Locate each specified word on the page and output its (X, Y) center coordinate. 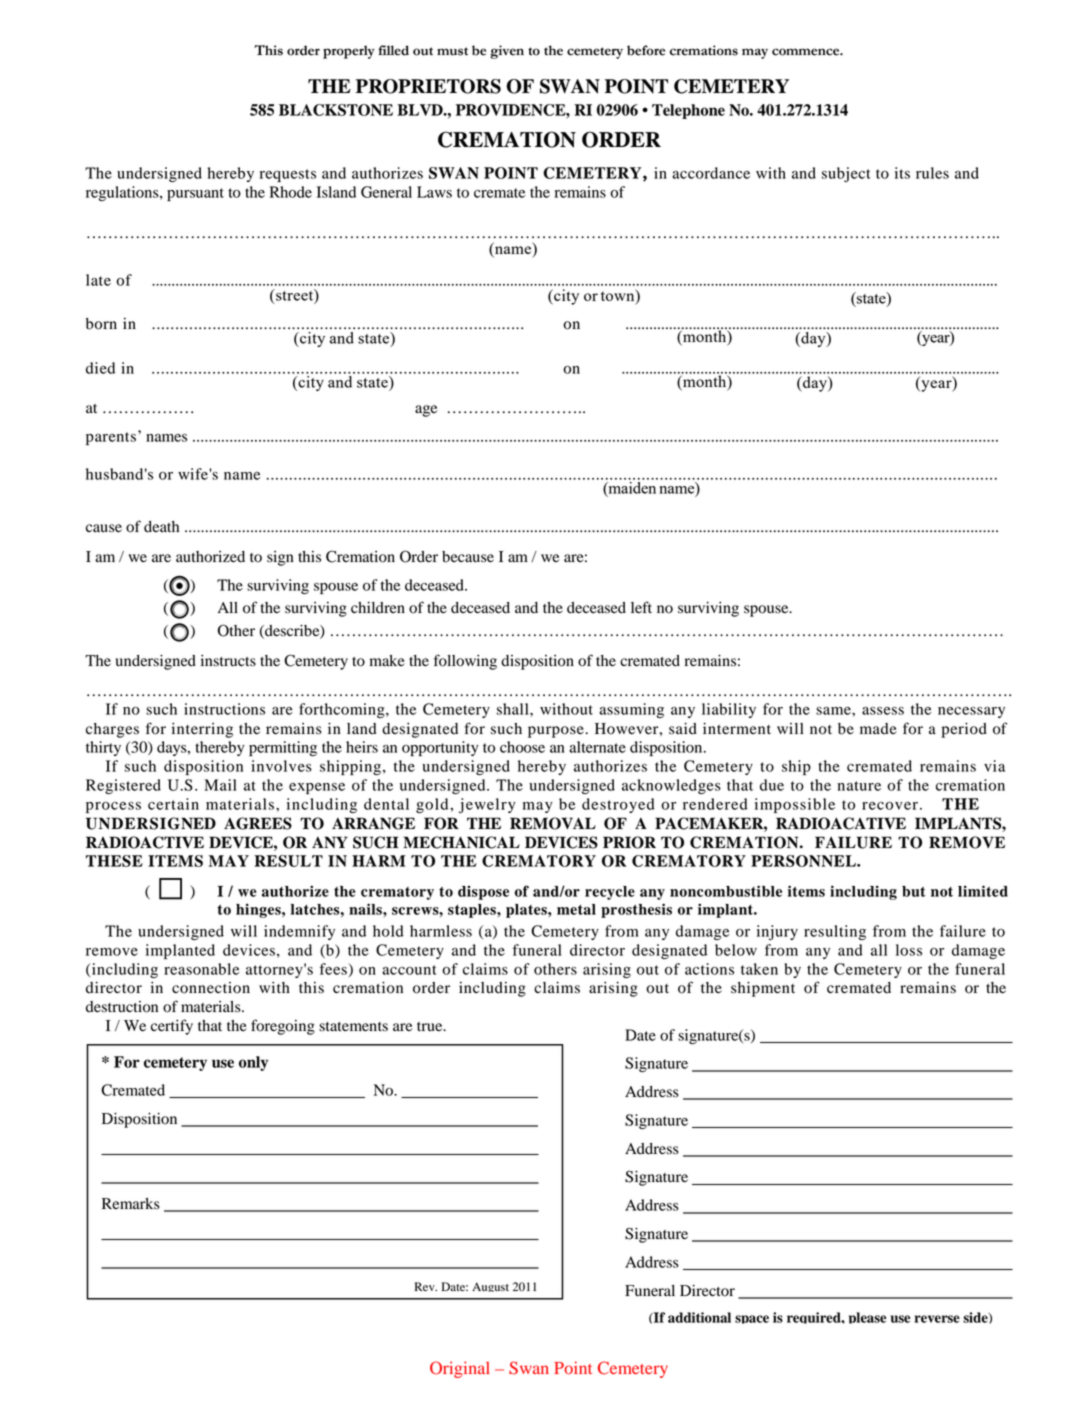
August (490, 1287)
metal (576, 909)
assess (883, 711)
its (902, 173)
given (507, 52)
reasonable (201, 969)
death (161, 527)
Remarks (131, 1203)
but (913, 891)
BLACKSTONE (336, 110)
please (867, 1318)
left (641, 607)
